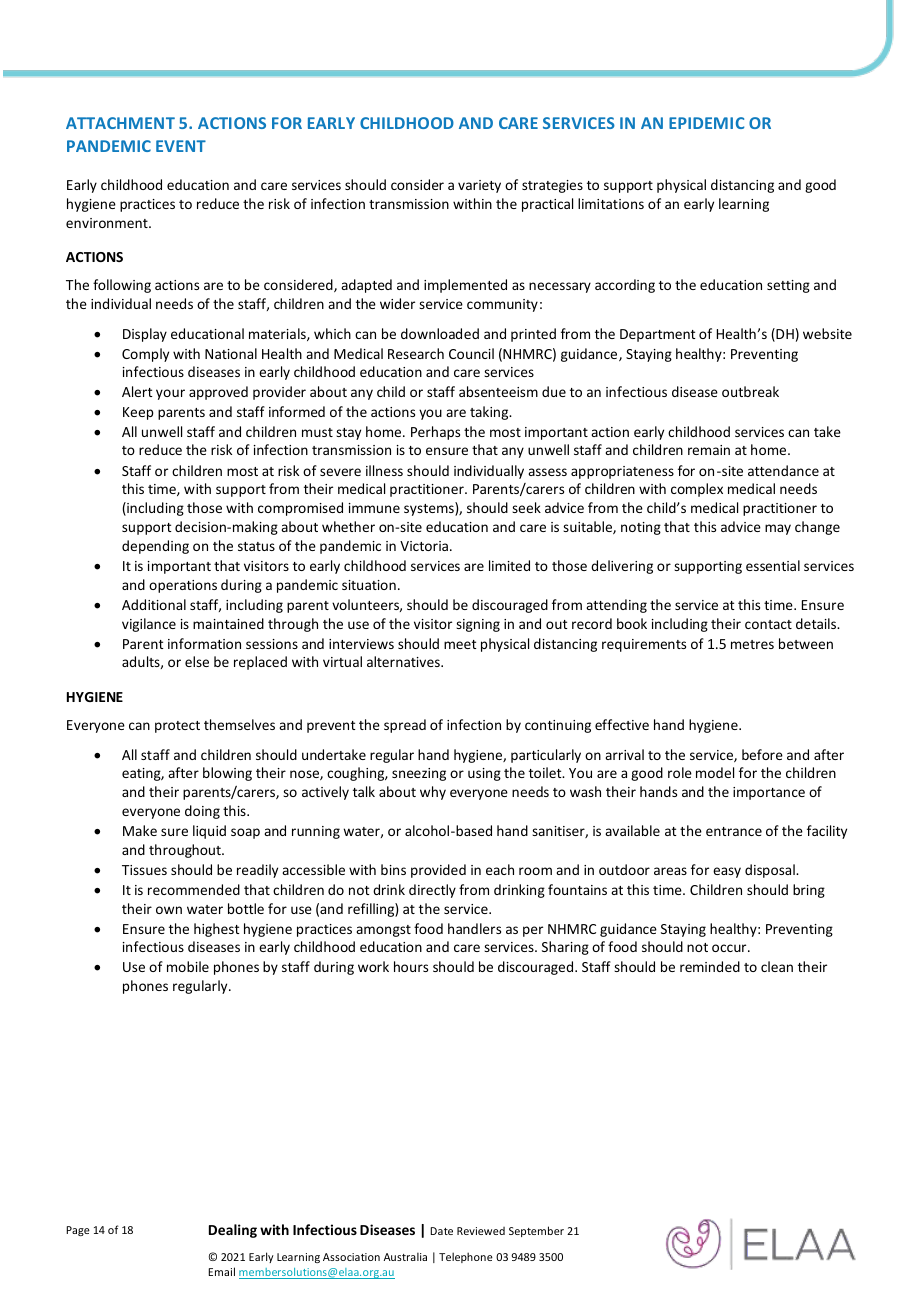 The width and height of the screenshot is (924, 1308). What do you see at coordinates (709, 450) in the screenshot?
I see `remain` at bounding box center [709, 450].
